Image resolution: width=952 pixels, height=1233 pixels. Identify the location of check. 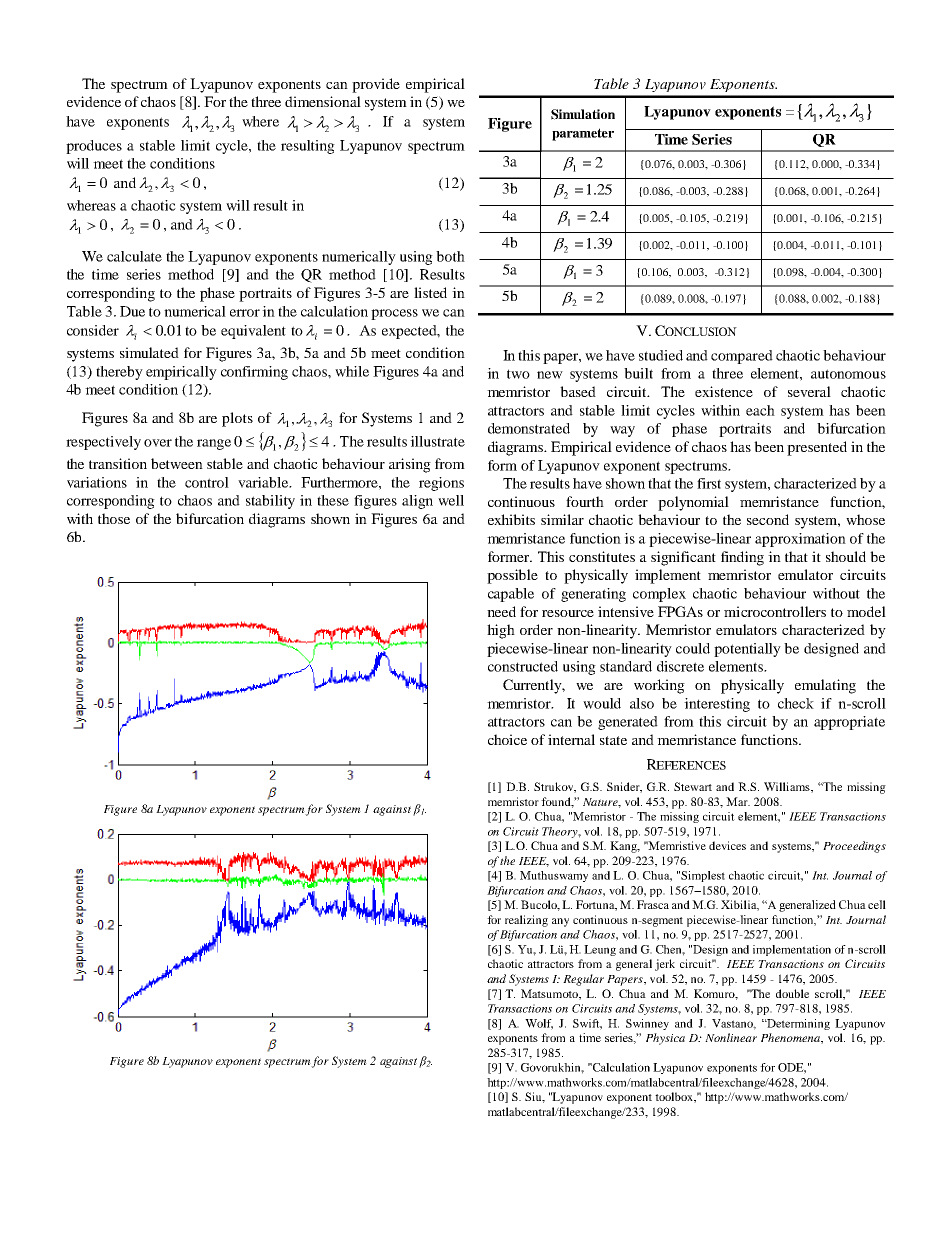
(796, 703).
